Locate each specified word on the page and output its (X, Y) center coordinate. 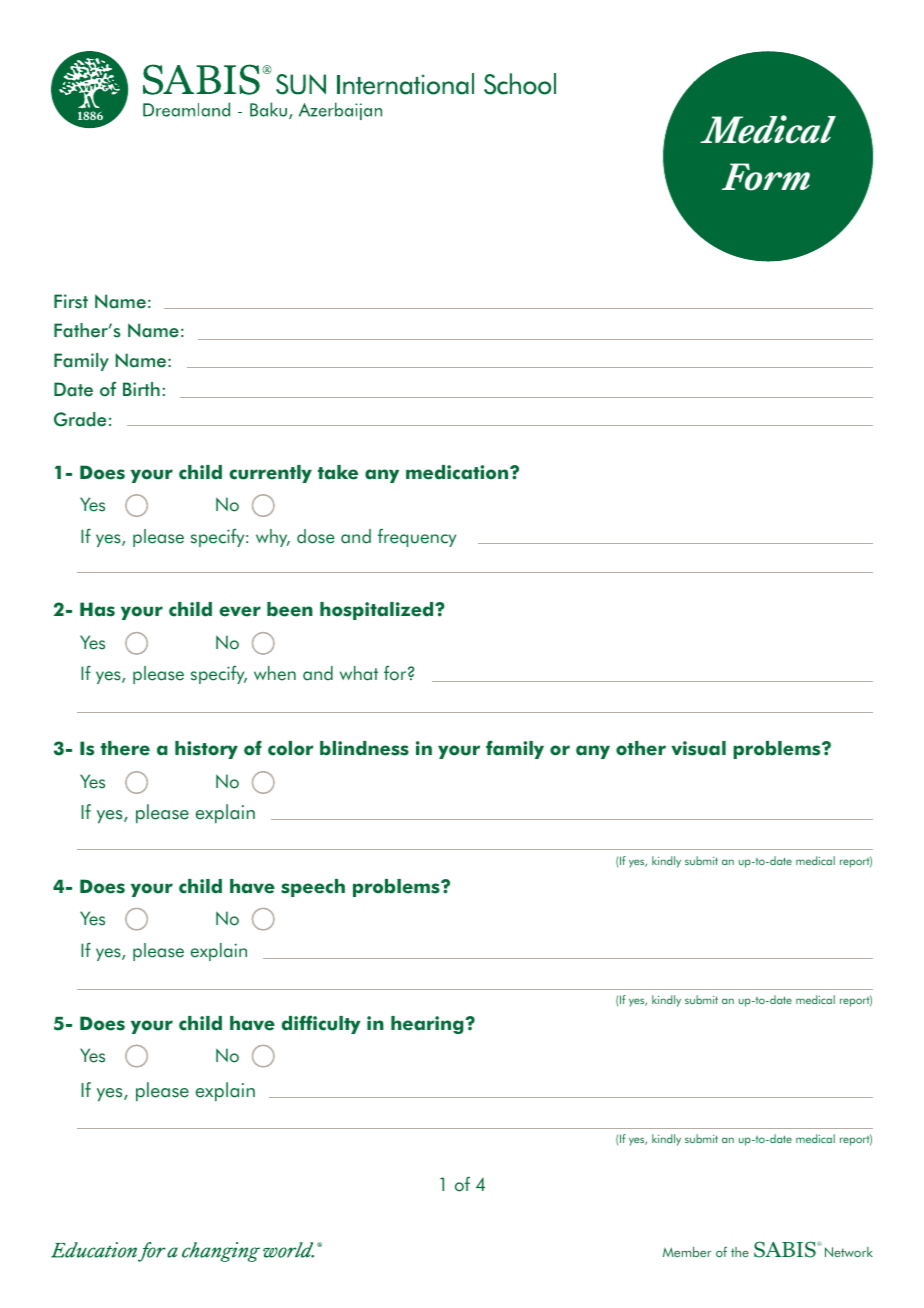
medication (458, 472)
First (71, 301)
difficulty (321, 1024)
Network (849, 1252)
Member (687, 1252)
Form (766, 177)
